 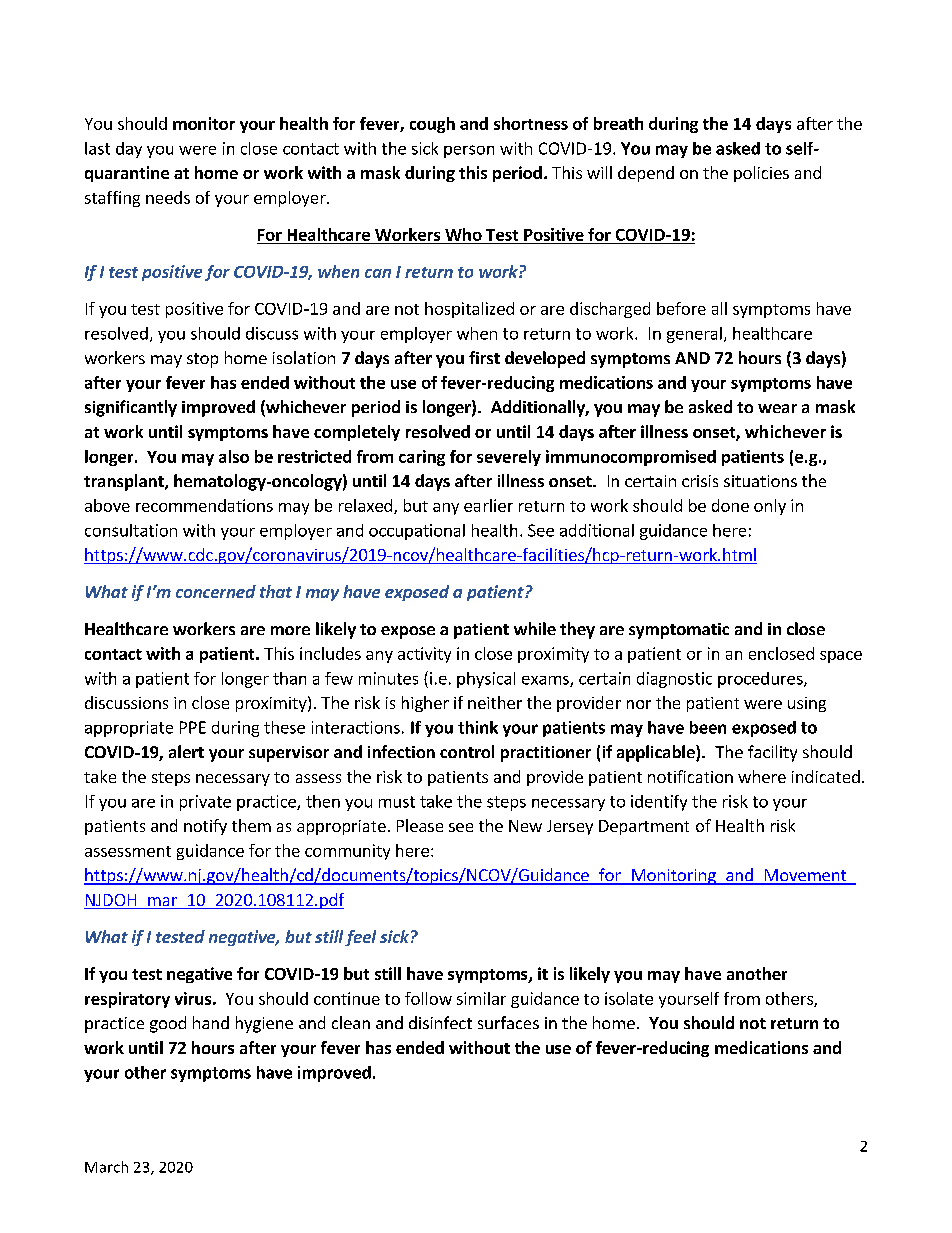 What do you see at coordinates (168, 197) in the screenshot?
I see `needs` at bounding box center [168, 197].
